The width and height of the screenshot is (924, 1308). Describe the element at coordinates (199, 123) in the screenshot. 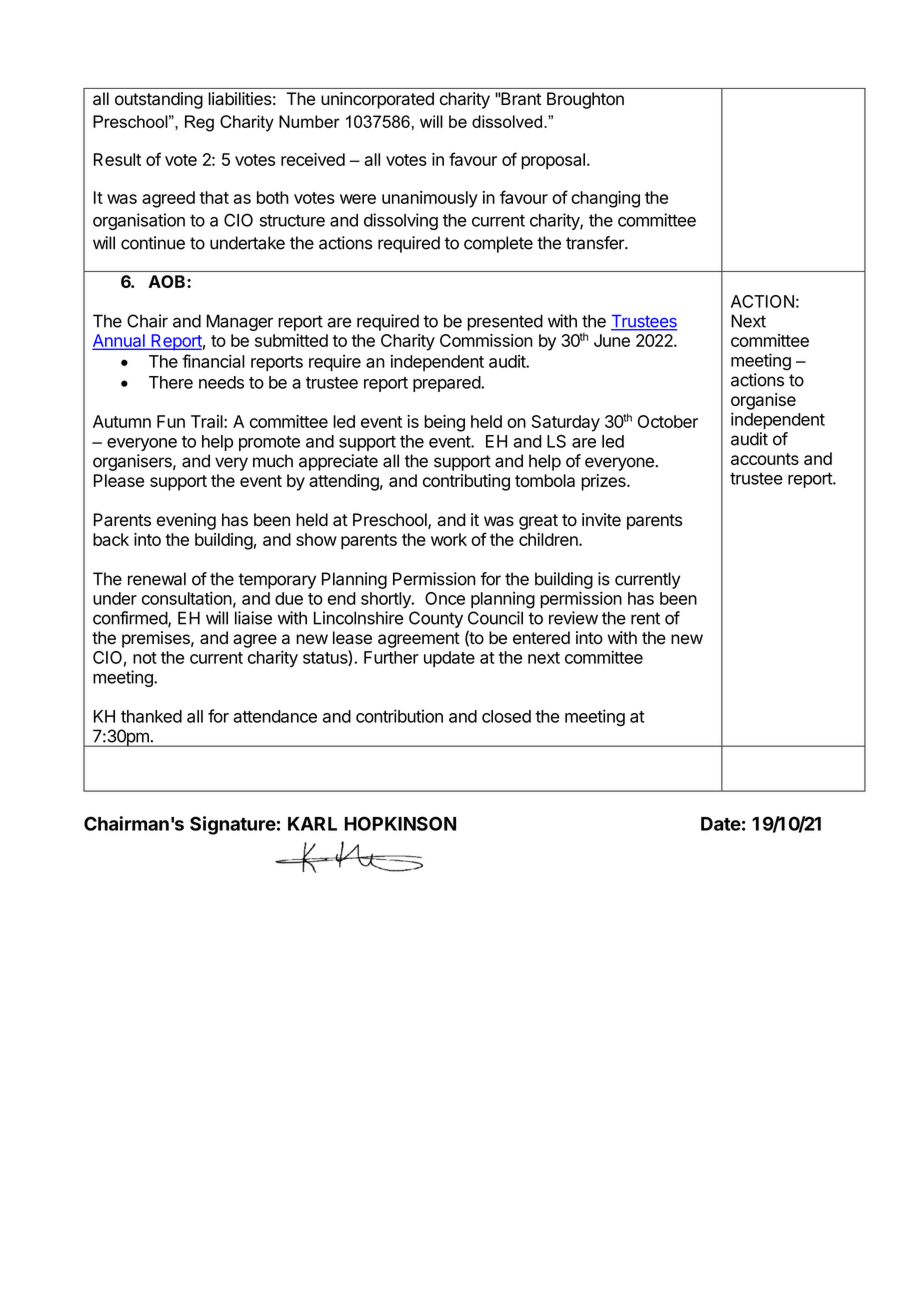

I see `Reg` at that location.
